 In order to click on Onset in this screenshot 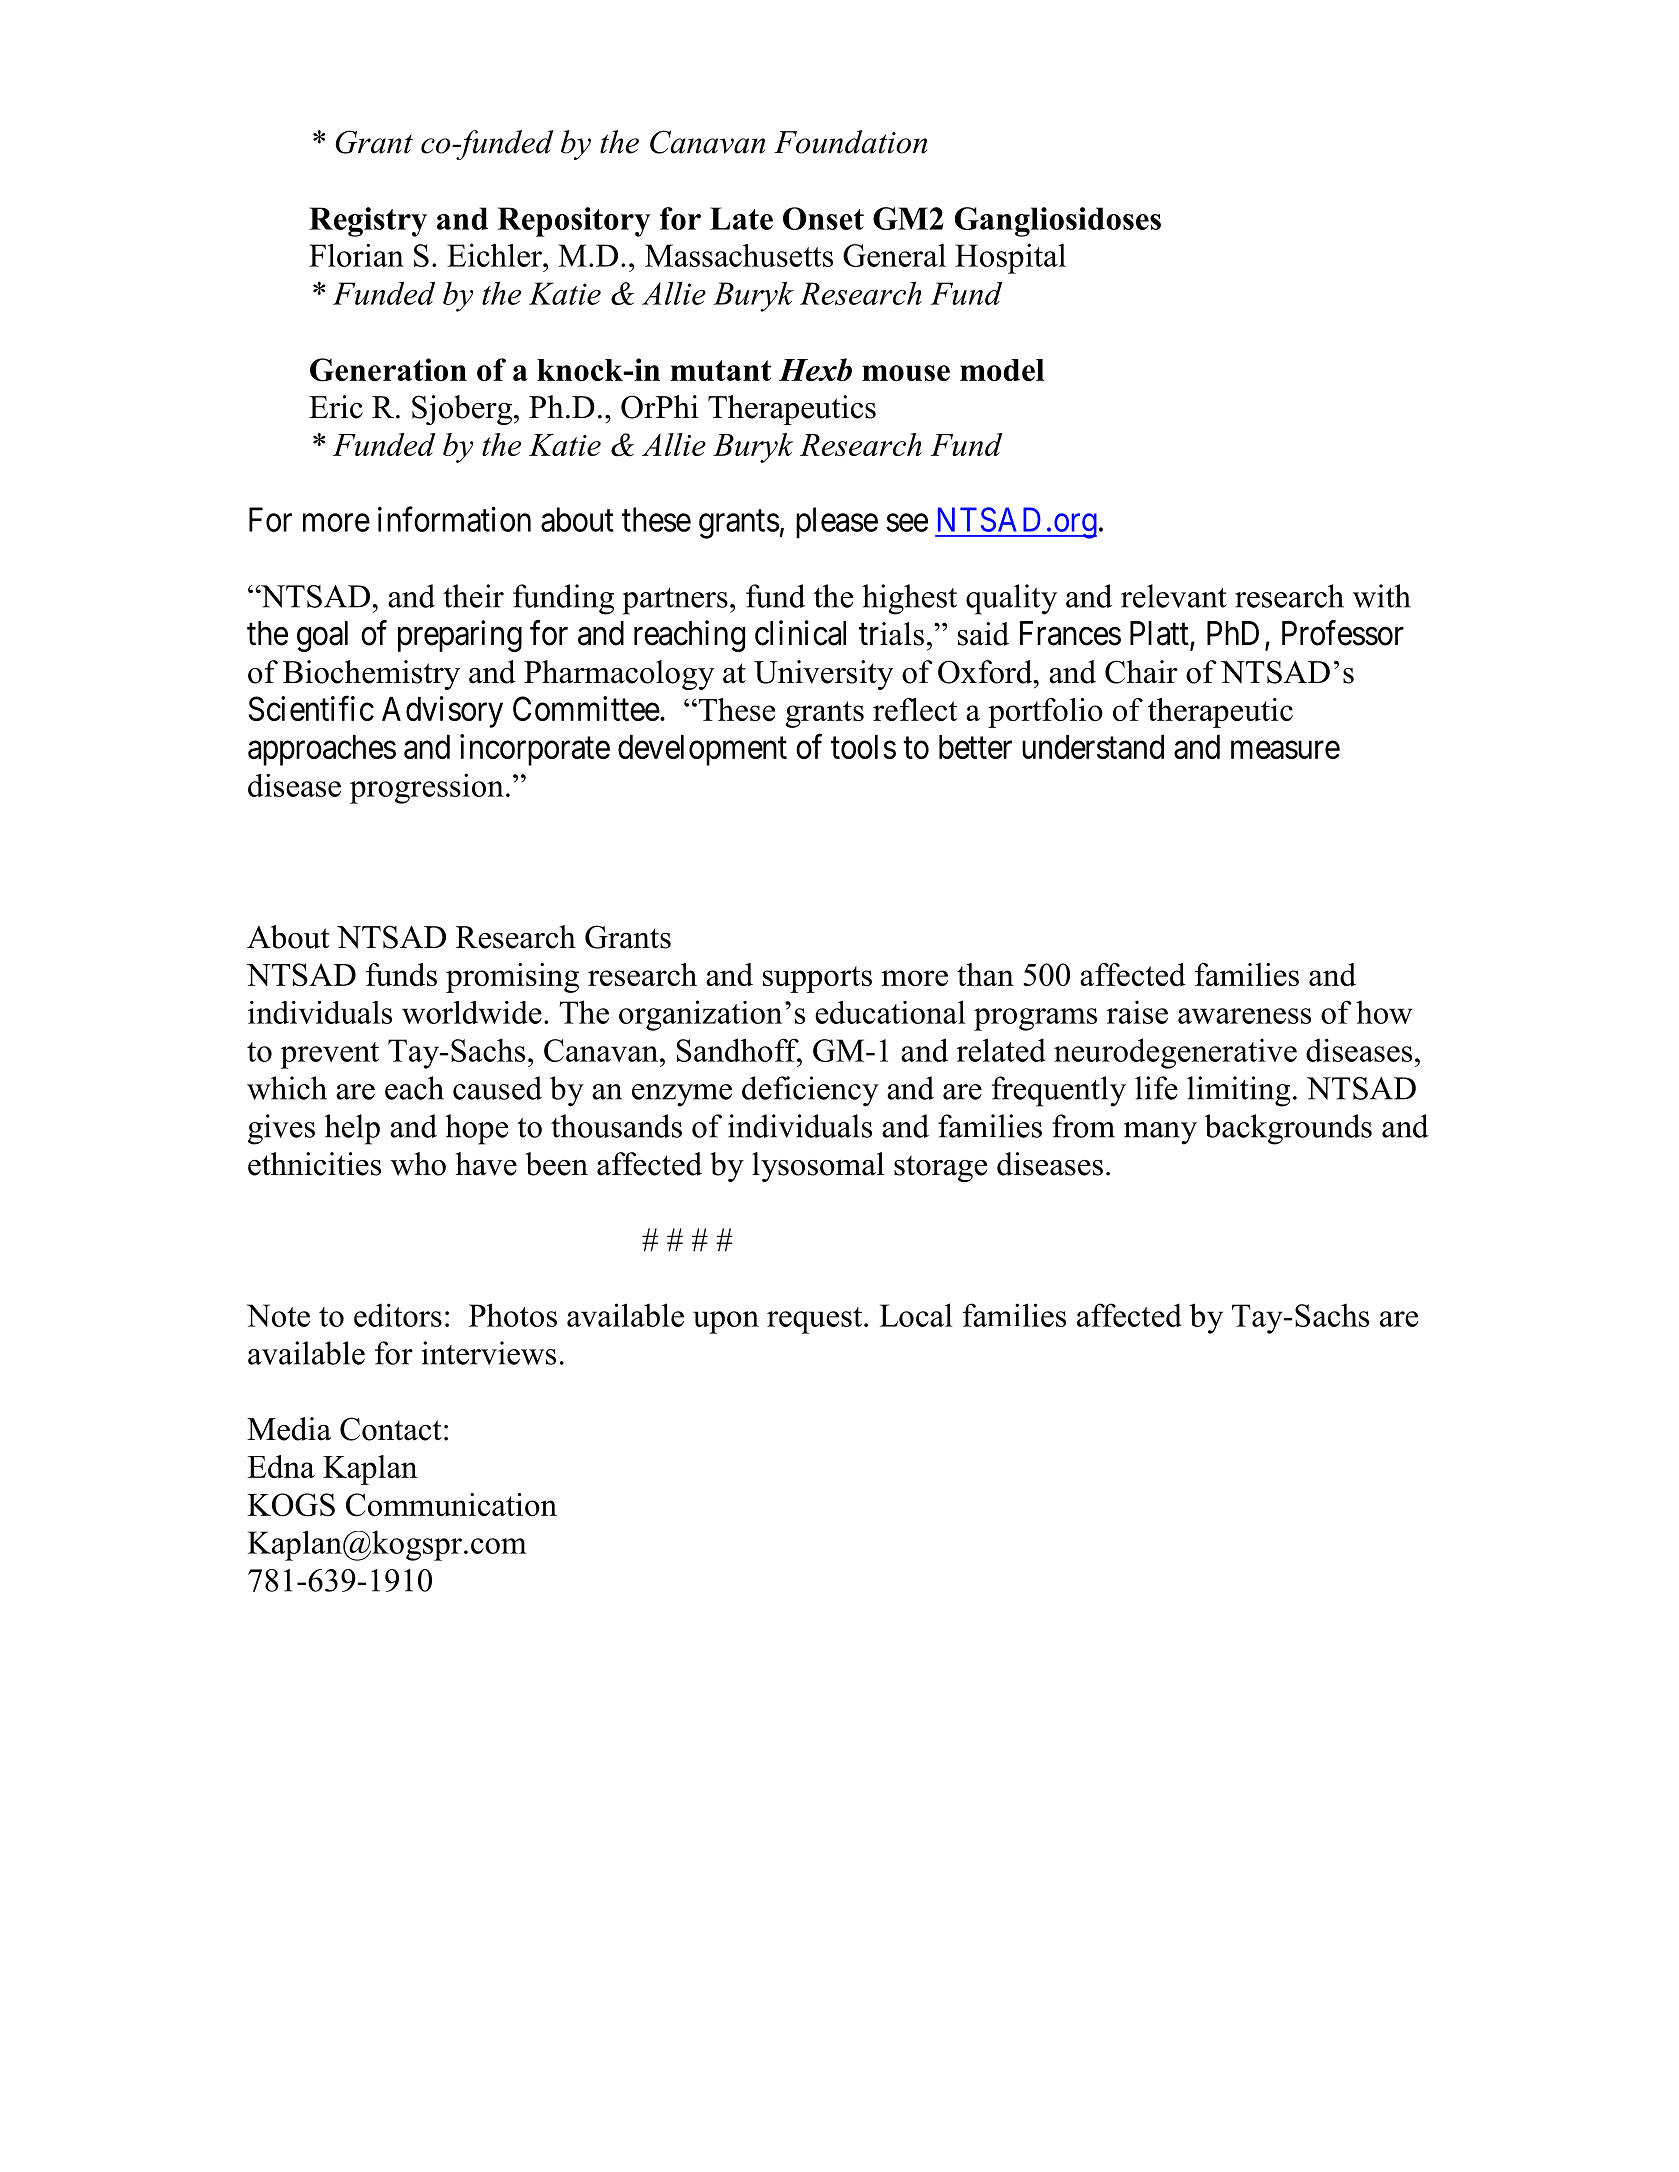, I will do `click(823, 218)`.
